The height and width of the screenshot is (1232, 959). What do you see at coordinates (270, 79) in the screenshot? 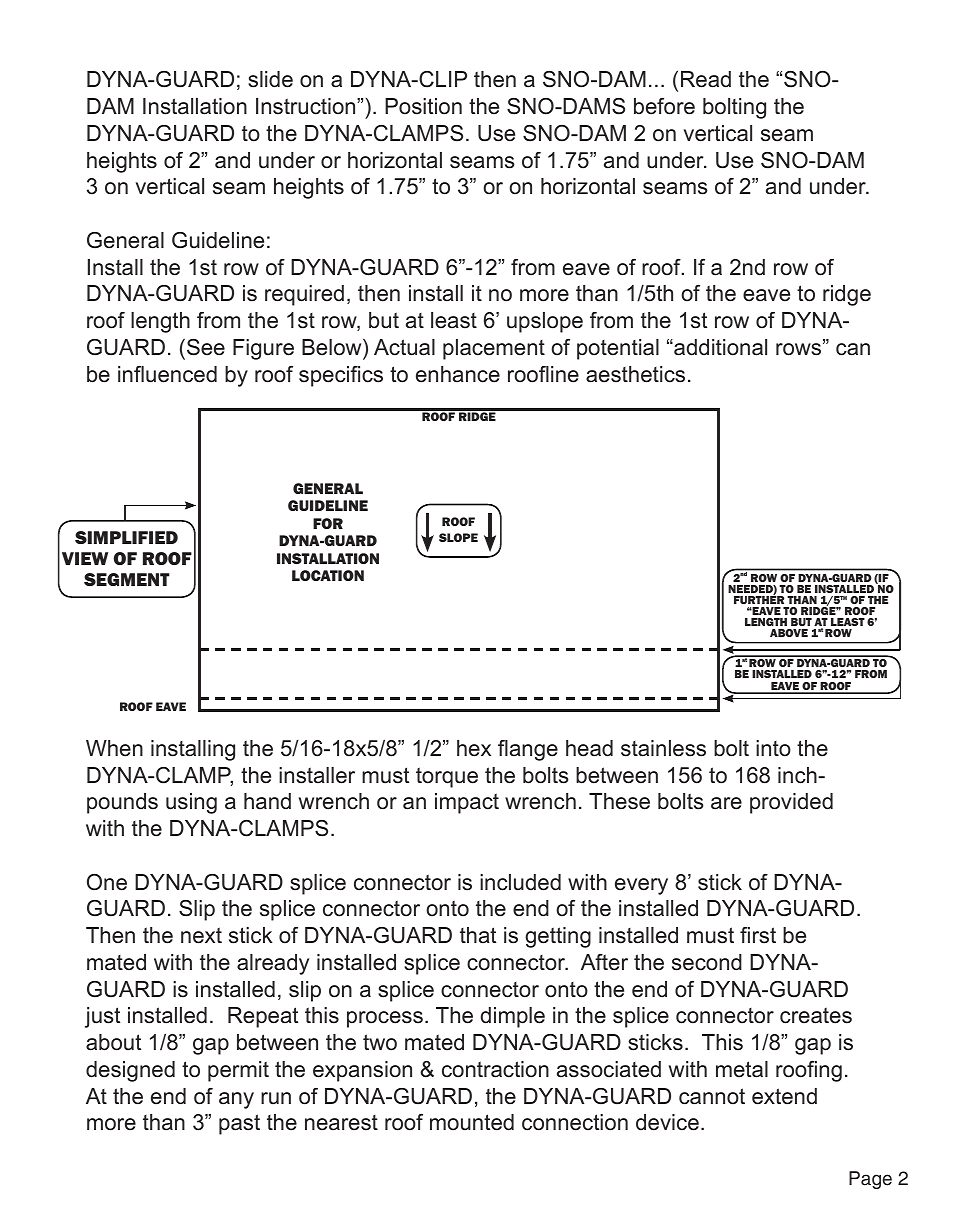
I see `slide` at bounding box center [270, 79].
